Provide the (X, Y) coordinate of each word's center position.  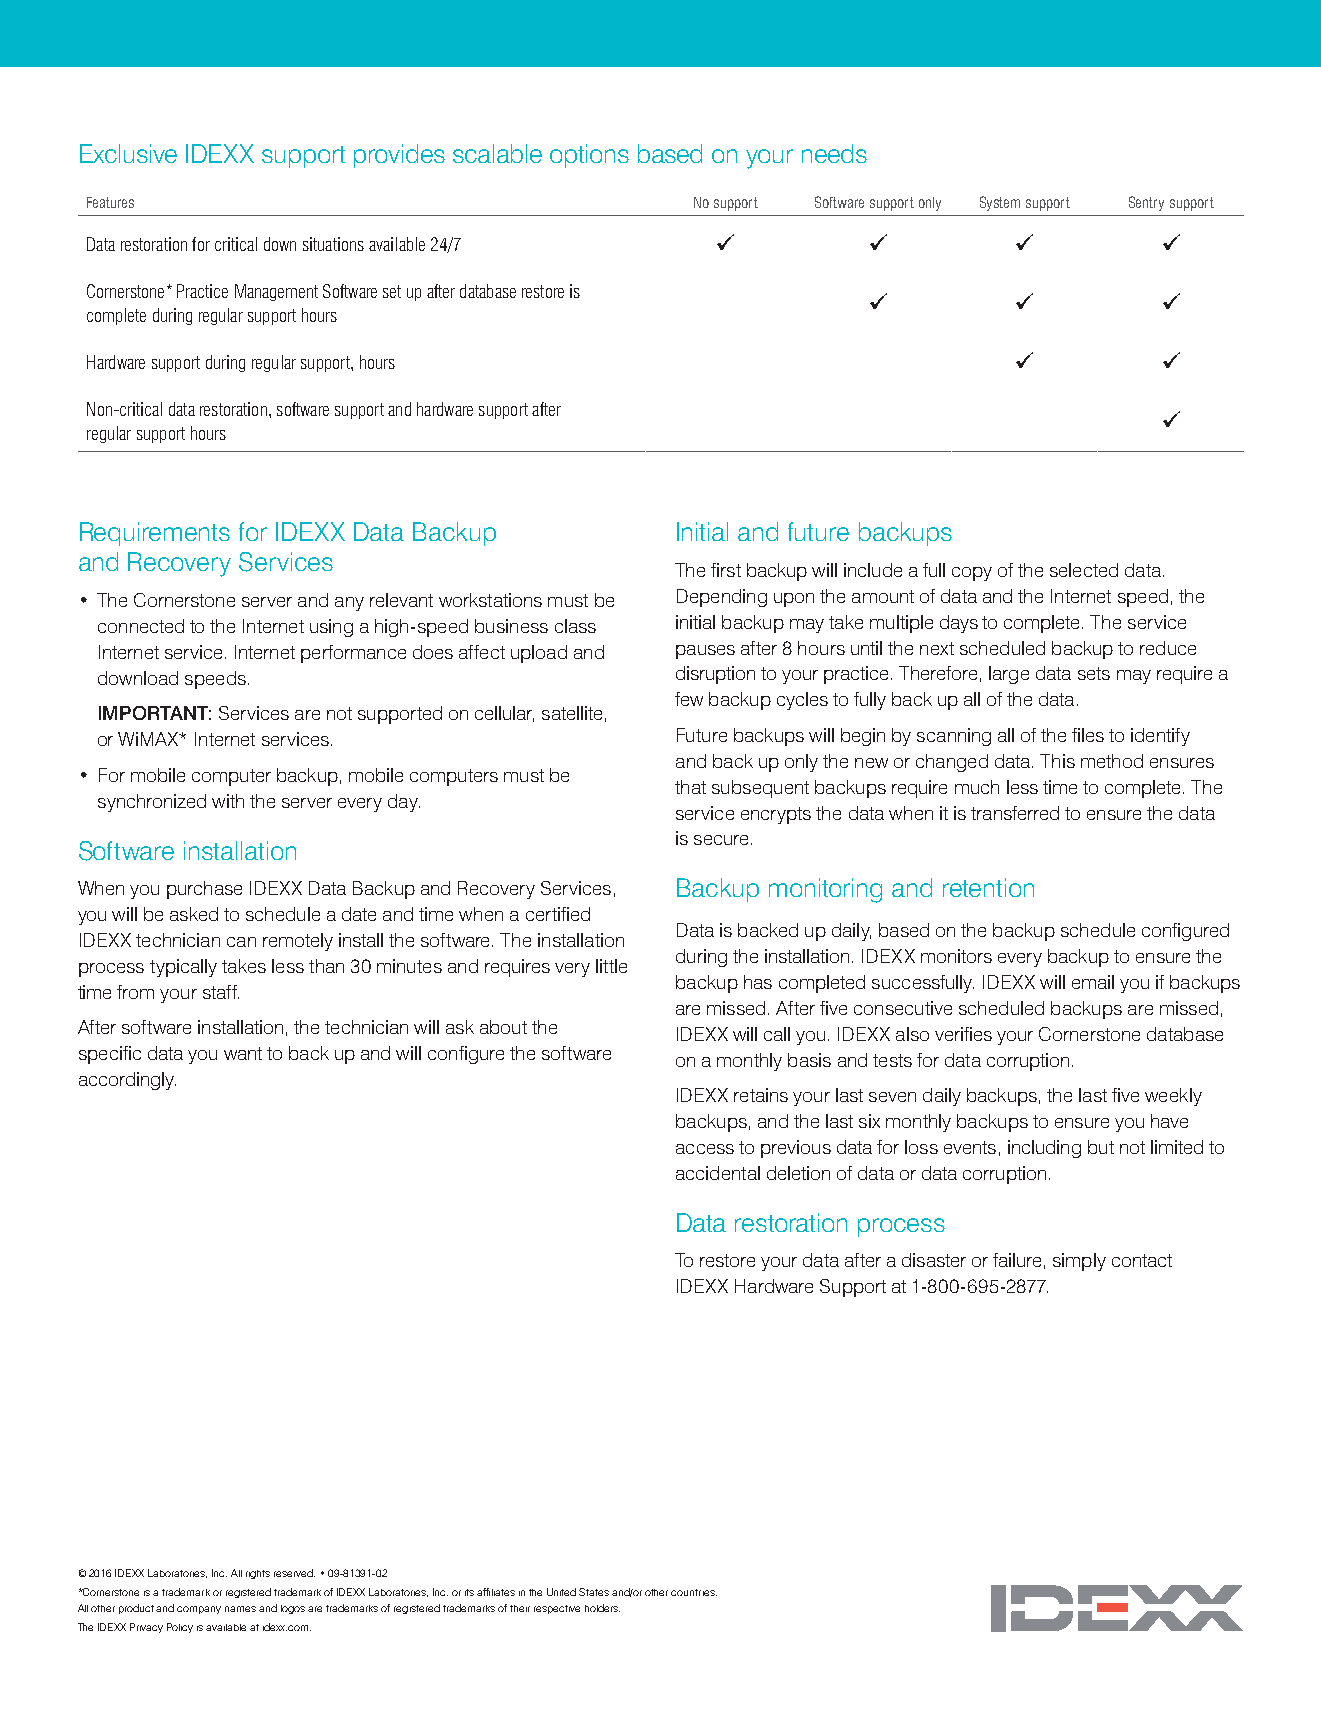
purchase (204, 890)
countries (694, 1592)
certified (558, 914)
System (1000, 203)
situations (333, 244)
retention (988, 887)
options (589, 156)
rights (258, 1574)
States (594, 1592)
